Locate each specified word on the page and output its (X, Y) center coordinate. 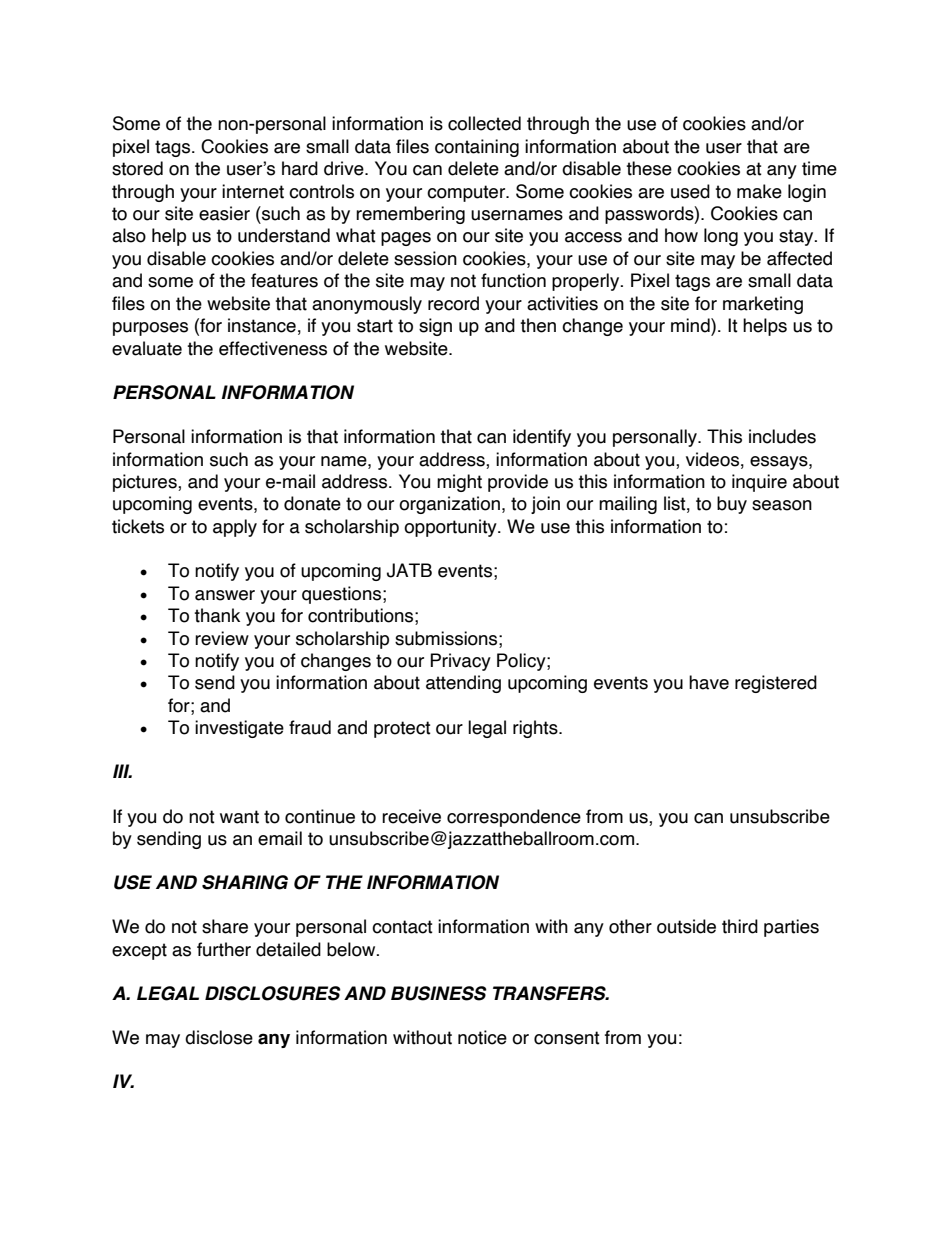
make (759, 191)
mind (691, 325)
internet (253, 191)
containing (477, 148)
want (239, 817)
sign (435, 327)
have (709, 682)
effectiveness (273, 348)
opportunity (451, 528)
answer (225, 595)
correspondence (514, 818)
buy (732, 505)
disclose (219, 1037)
